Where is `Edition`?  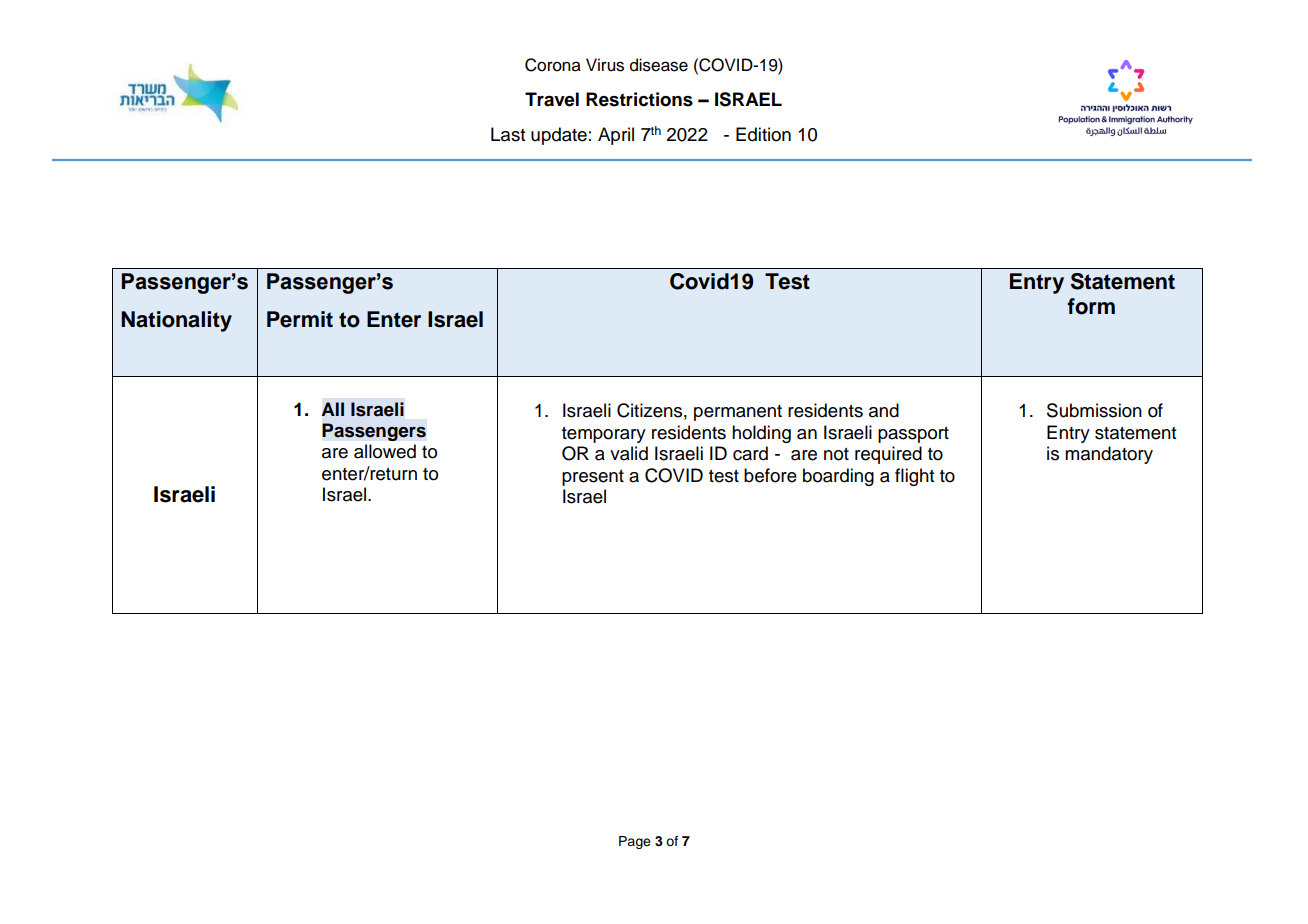 Edition is located at coordinates (763, 134).
